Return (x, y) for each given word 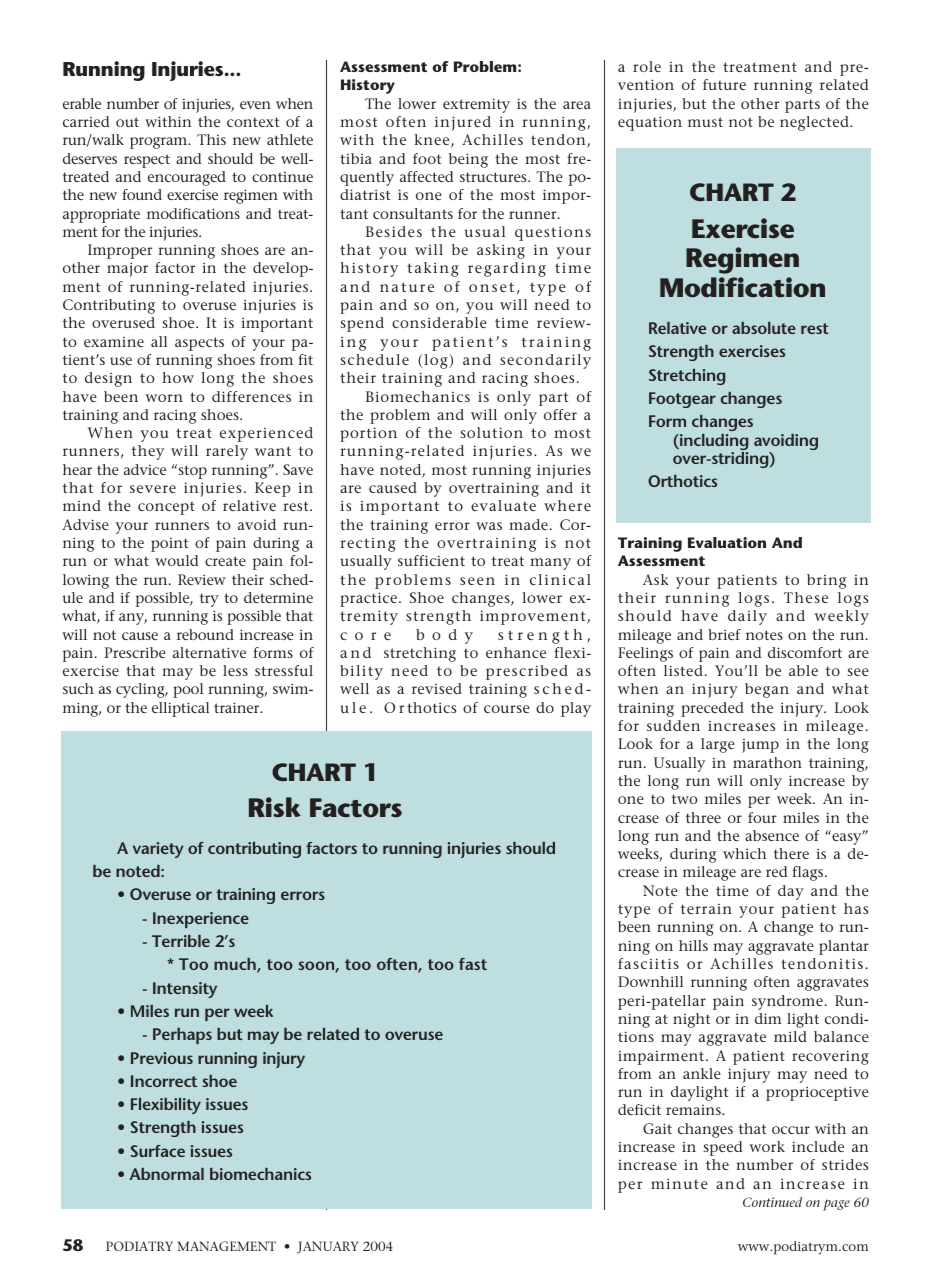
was (489, 526)
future (724, 84)
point (169, 545)
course (507, 709)
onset (491, 287)
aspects (199, 344)
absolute (764, 328)
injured (463, 123)
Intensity (185, 990)
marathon (767, 762)
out (127, 122)
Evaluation (727, 542)
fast (473, 964)
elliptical (180, 709)
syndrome (787, 1002)
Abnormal (166, 1174)
